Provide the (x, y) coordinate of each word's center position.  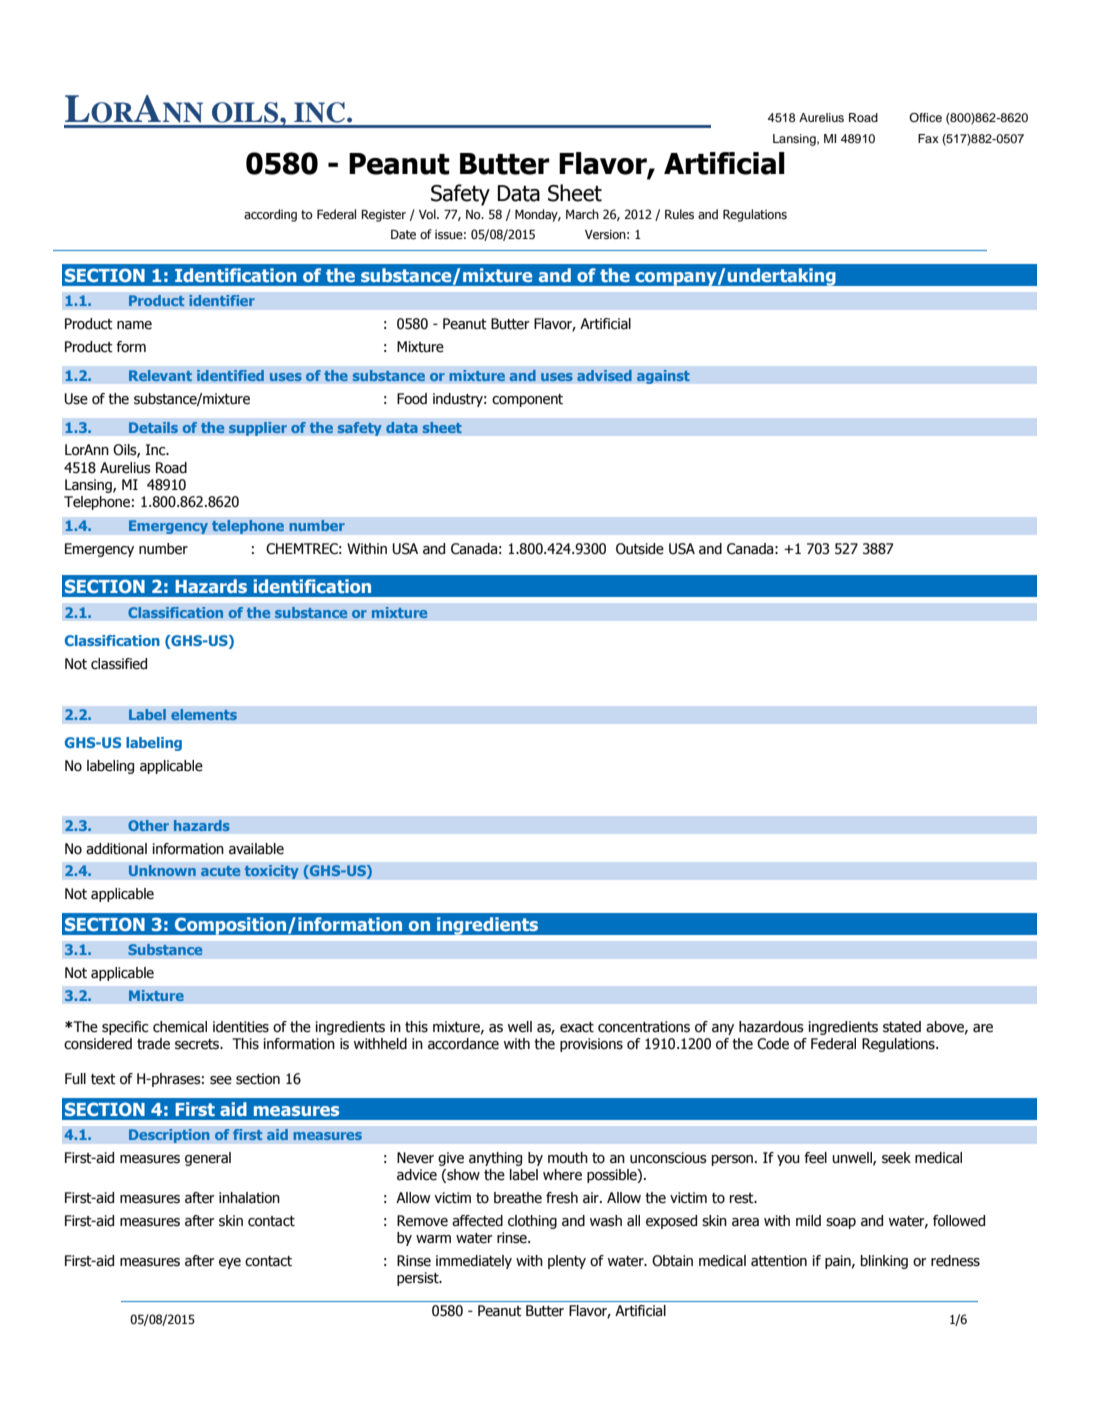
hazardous (771, 1027)
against (663, 377)
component (527, 400)
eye (230, 1263)
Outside (640, 549)
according (270, 215)
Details (153, 427)
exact (577, 1027)
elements (204, 714)
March (582, 214)
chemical (180, 1027)
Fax (928, 138)
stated (902, 1027)
